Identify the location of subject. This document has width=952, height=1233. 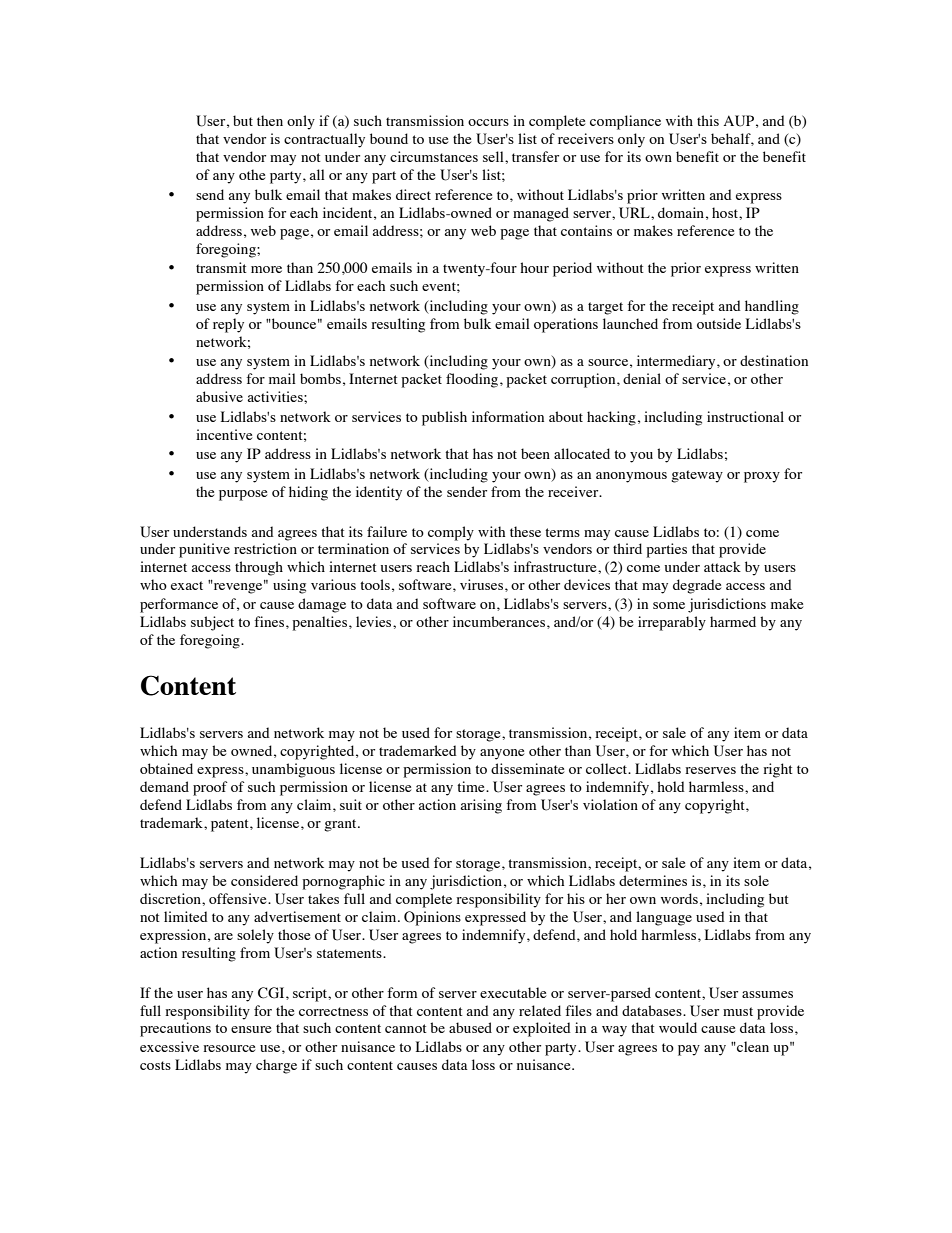
(212, 623).
